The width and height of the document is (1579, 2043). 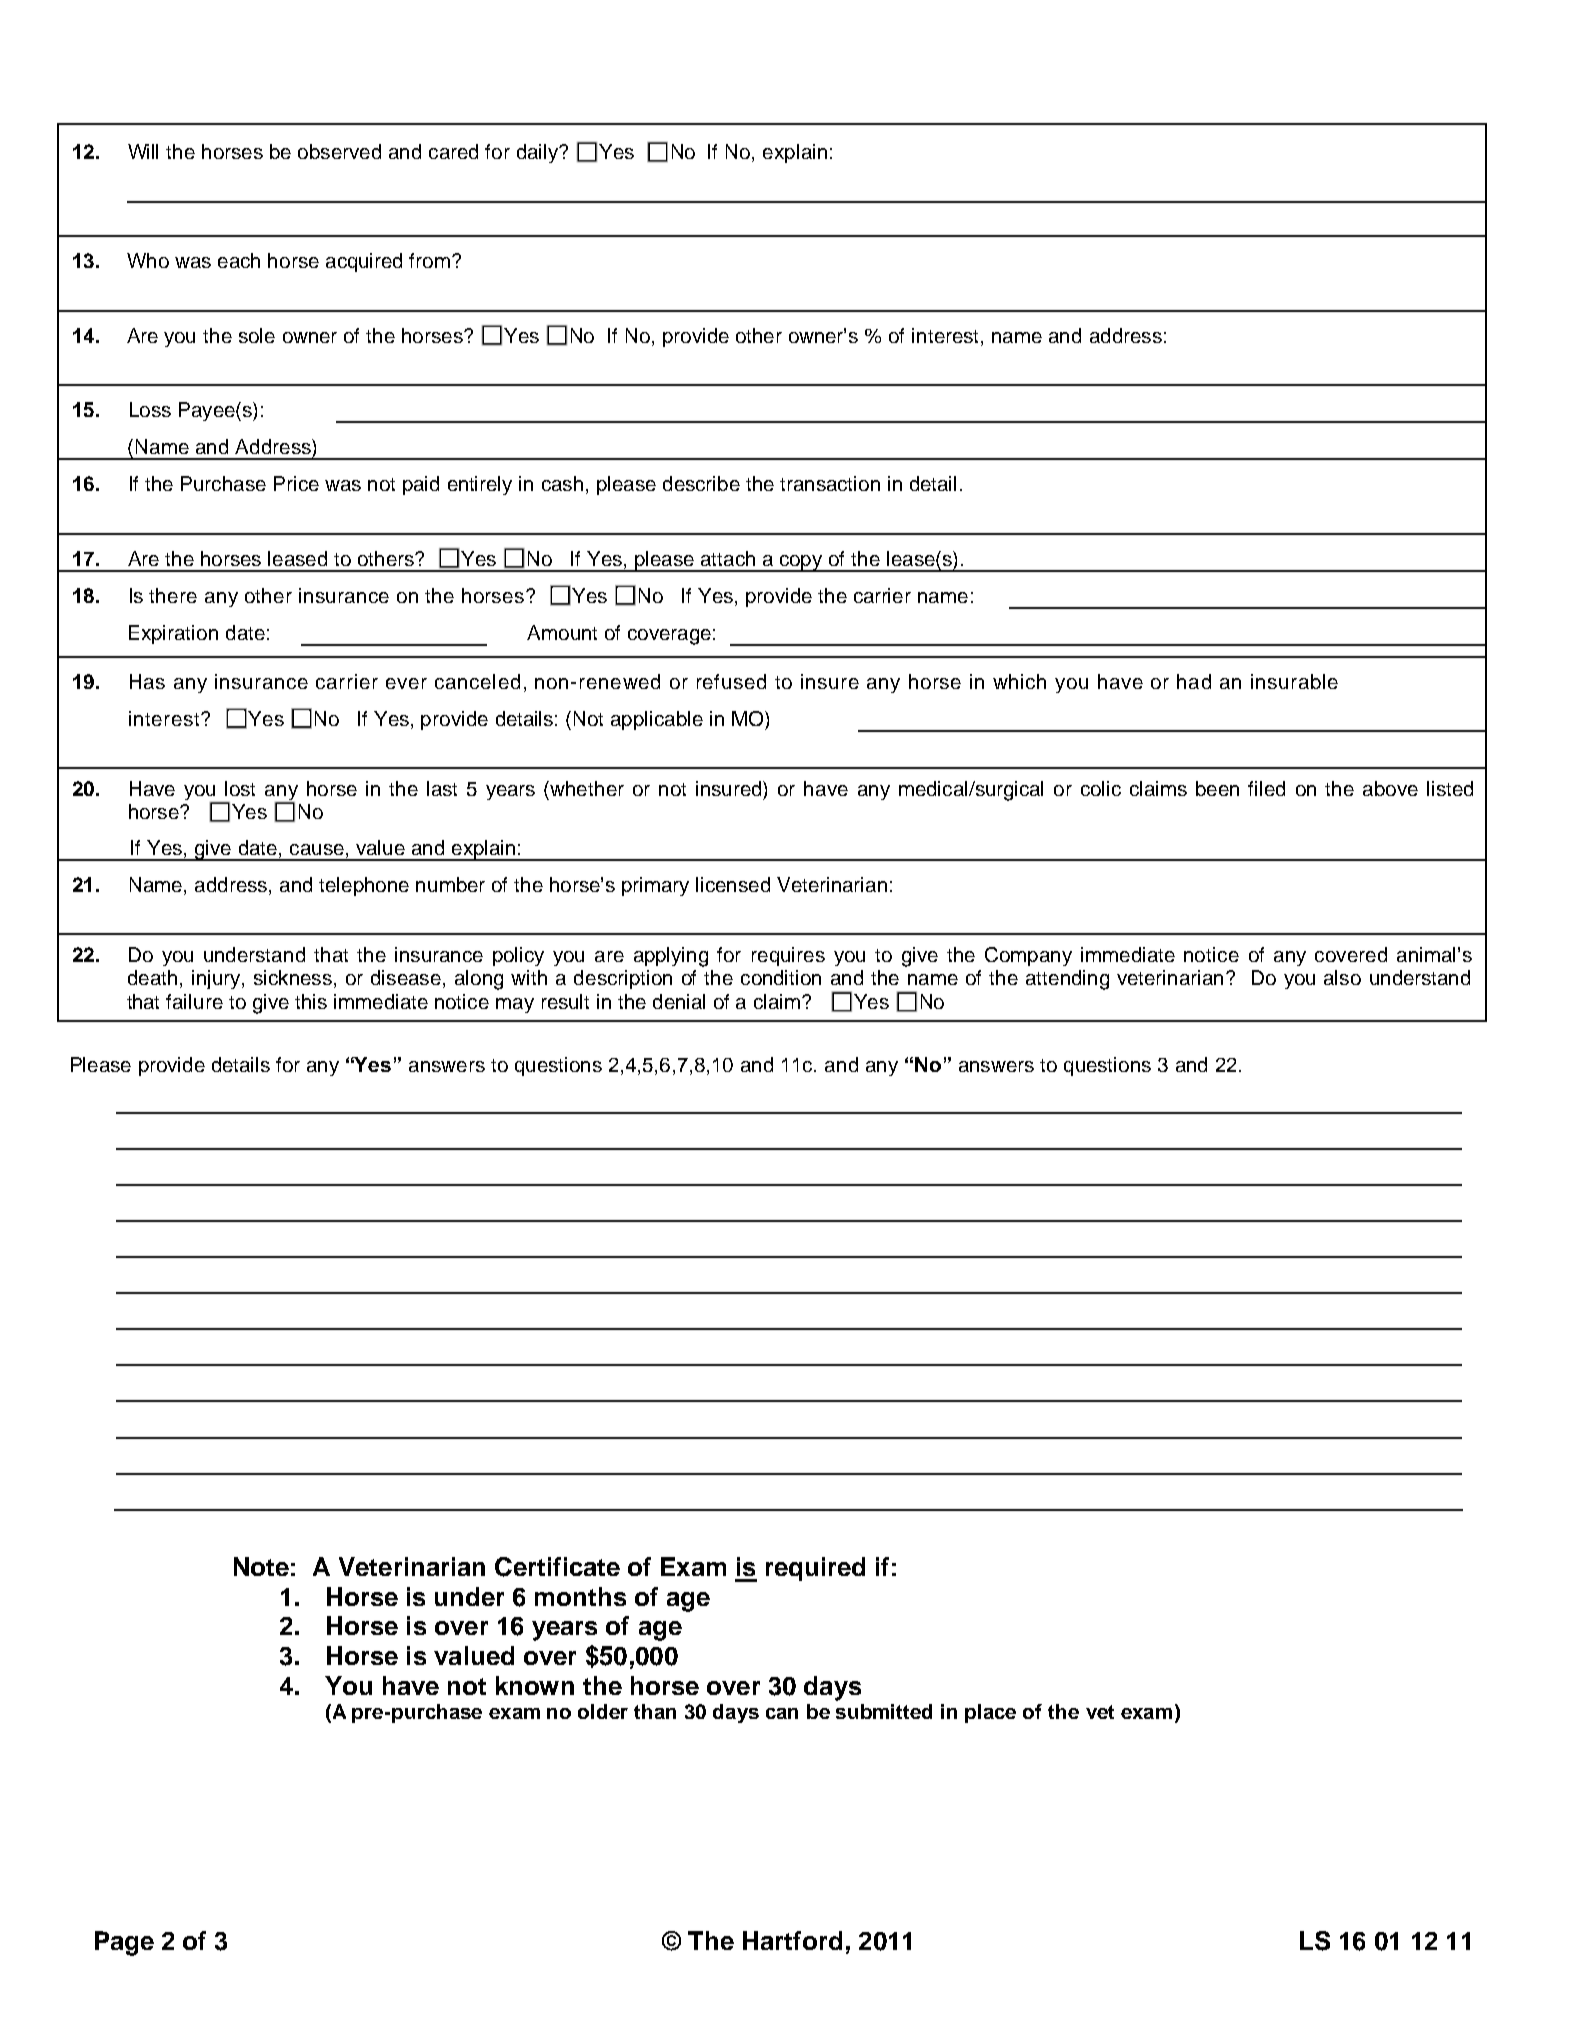 What do you see at coordinates (792, 1940) in the document?
I see `Hartford` at bounding box center [792, 1940].
